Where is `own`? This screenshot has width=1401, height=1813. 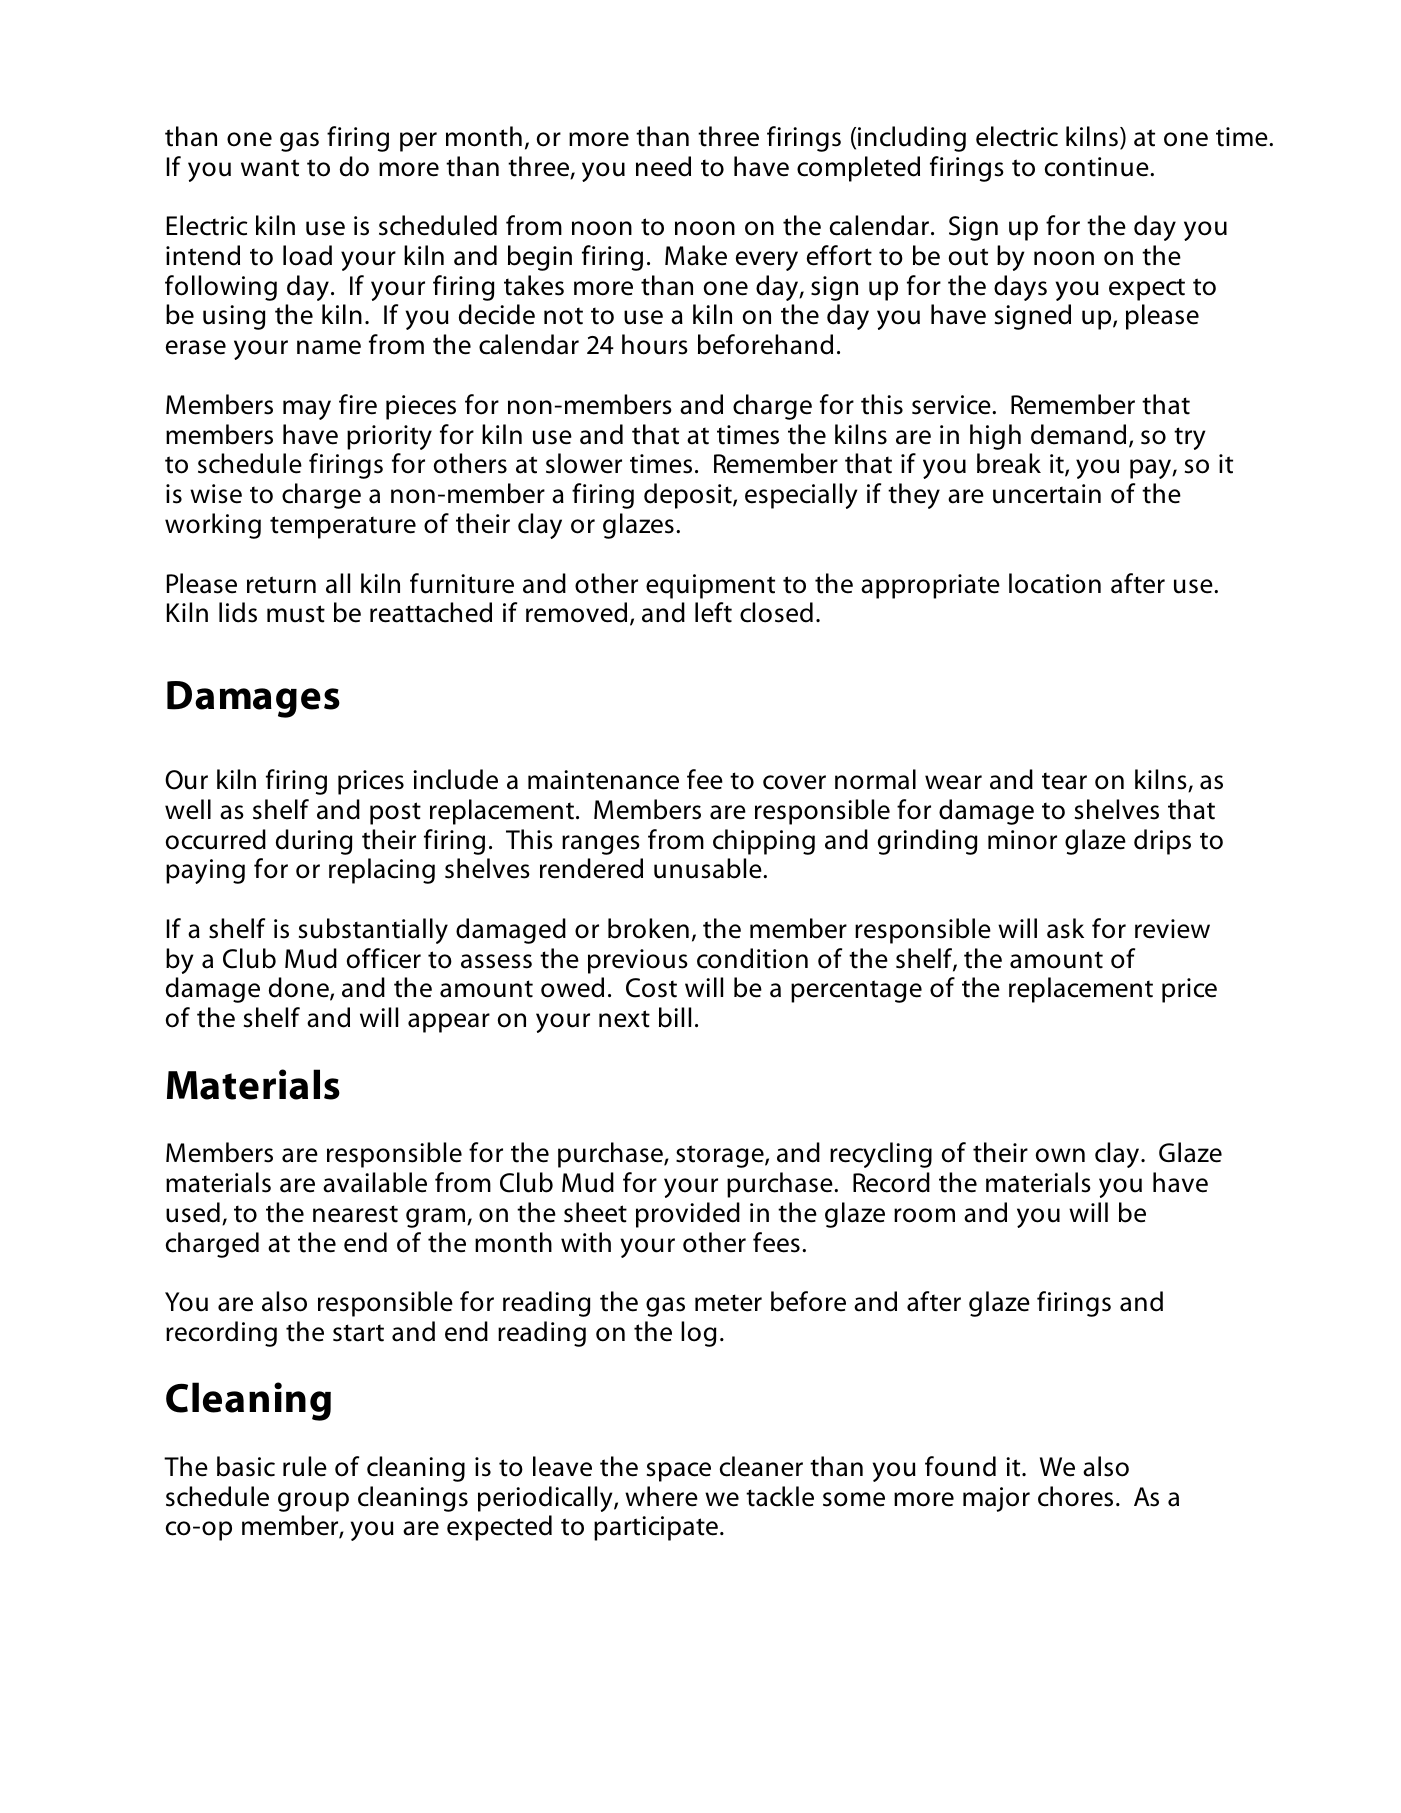 own is located at coordinates (1060, 1155).
